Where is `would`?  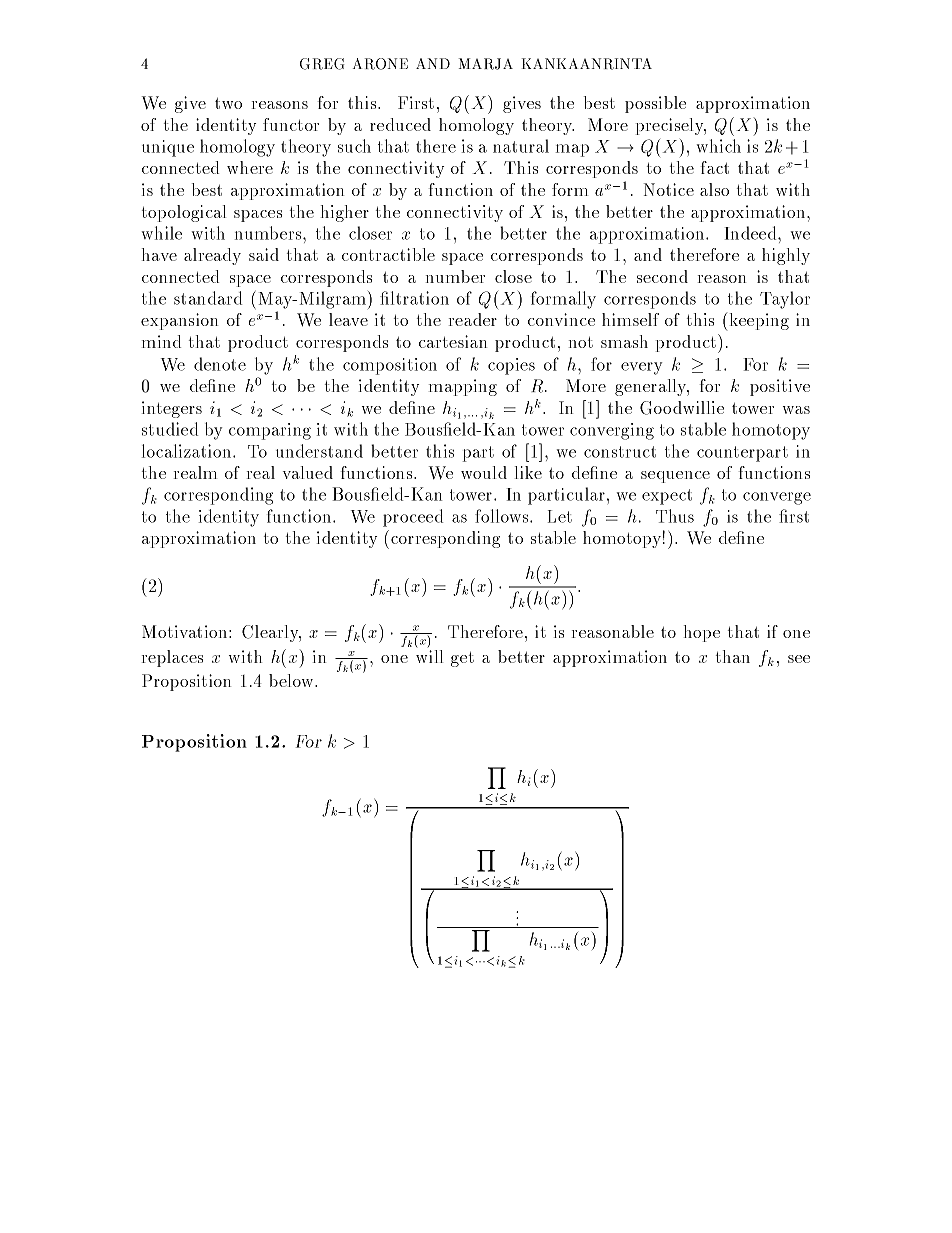
would is located at coordinates (484, 472).
